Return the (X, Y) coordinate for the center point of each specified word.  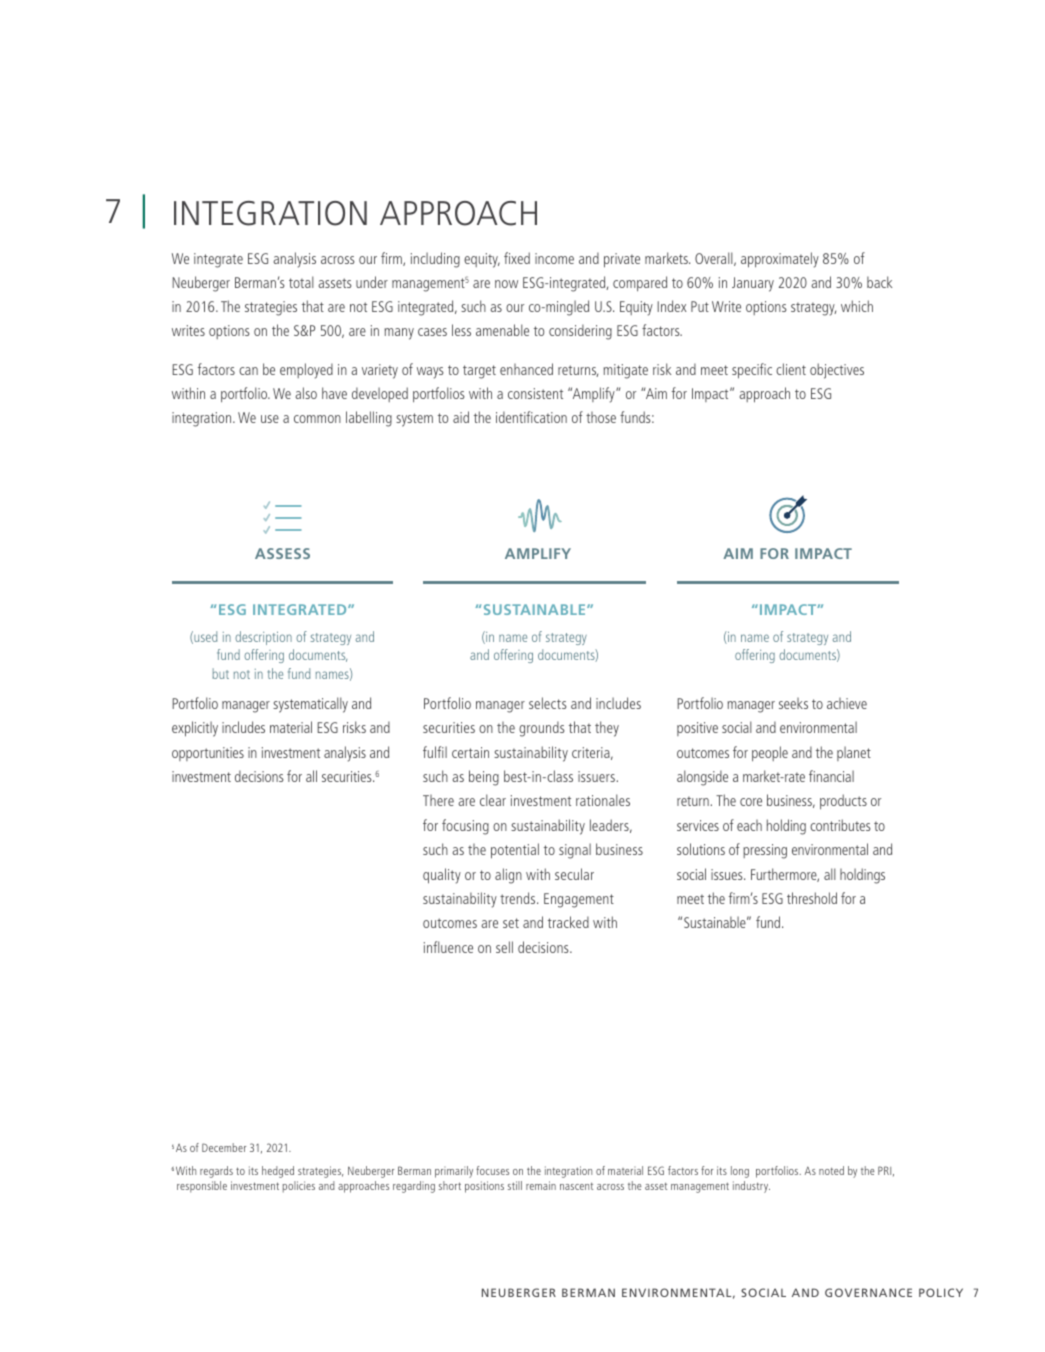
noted (831, 1170)
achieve (847, 703)
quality (442, 876)
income (554, 258)
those (601, 417)
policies (298, 1187)
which (857, 306)
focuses (492, 1170)
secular (574, 874)
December (224, 1147)
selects (548, 703)
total (301, 282)
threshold (812, 898)
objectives (837, 371)
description (263, 638)
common (317, 419)
